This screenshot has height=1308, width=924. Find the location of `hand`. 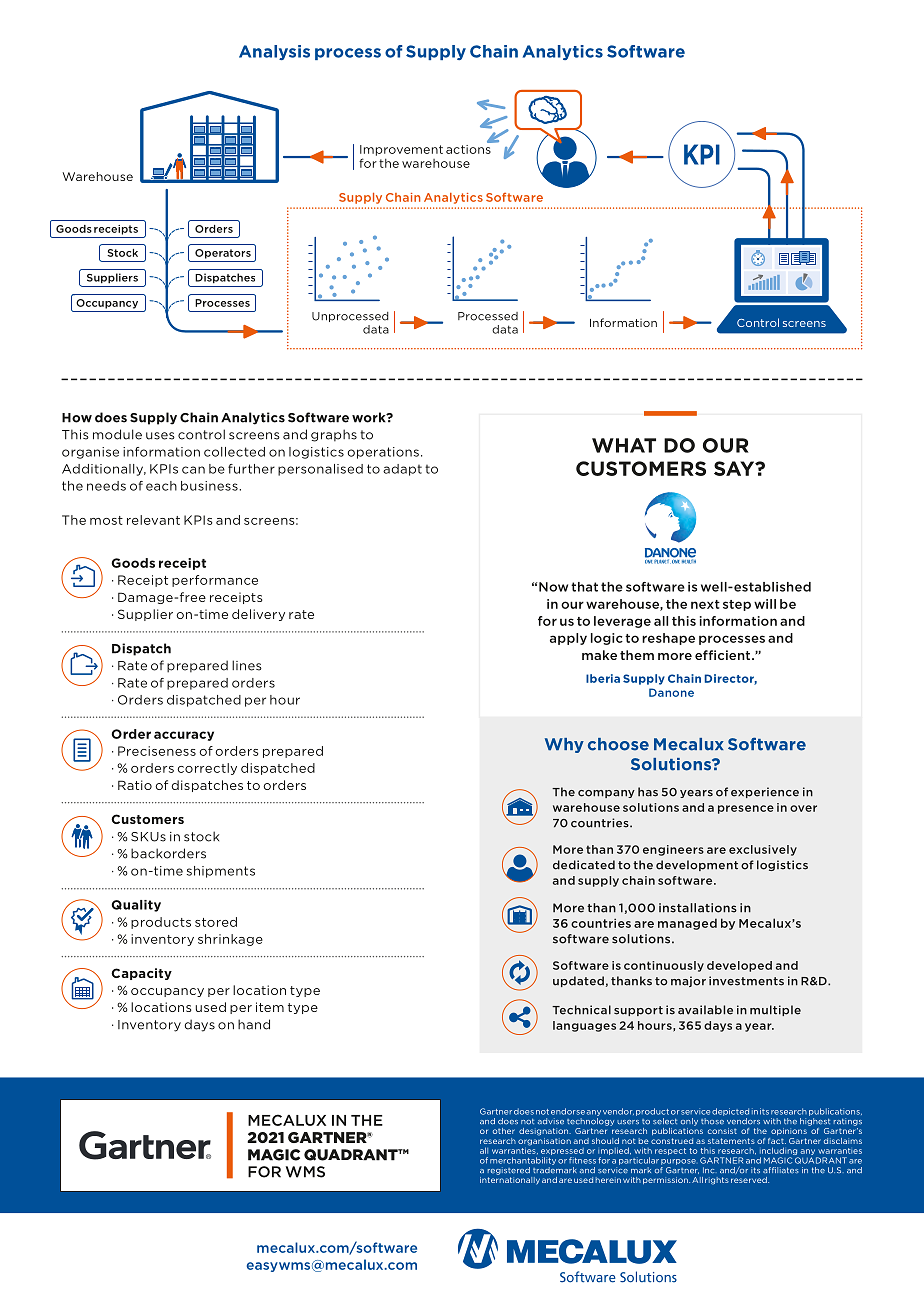

hand is located at coordinates (254, 1024).
